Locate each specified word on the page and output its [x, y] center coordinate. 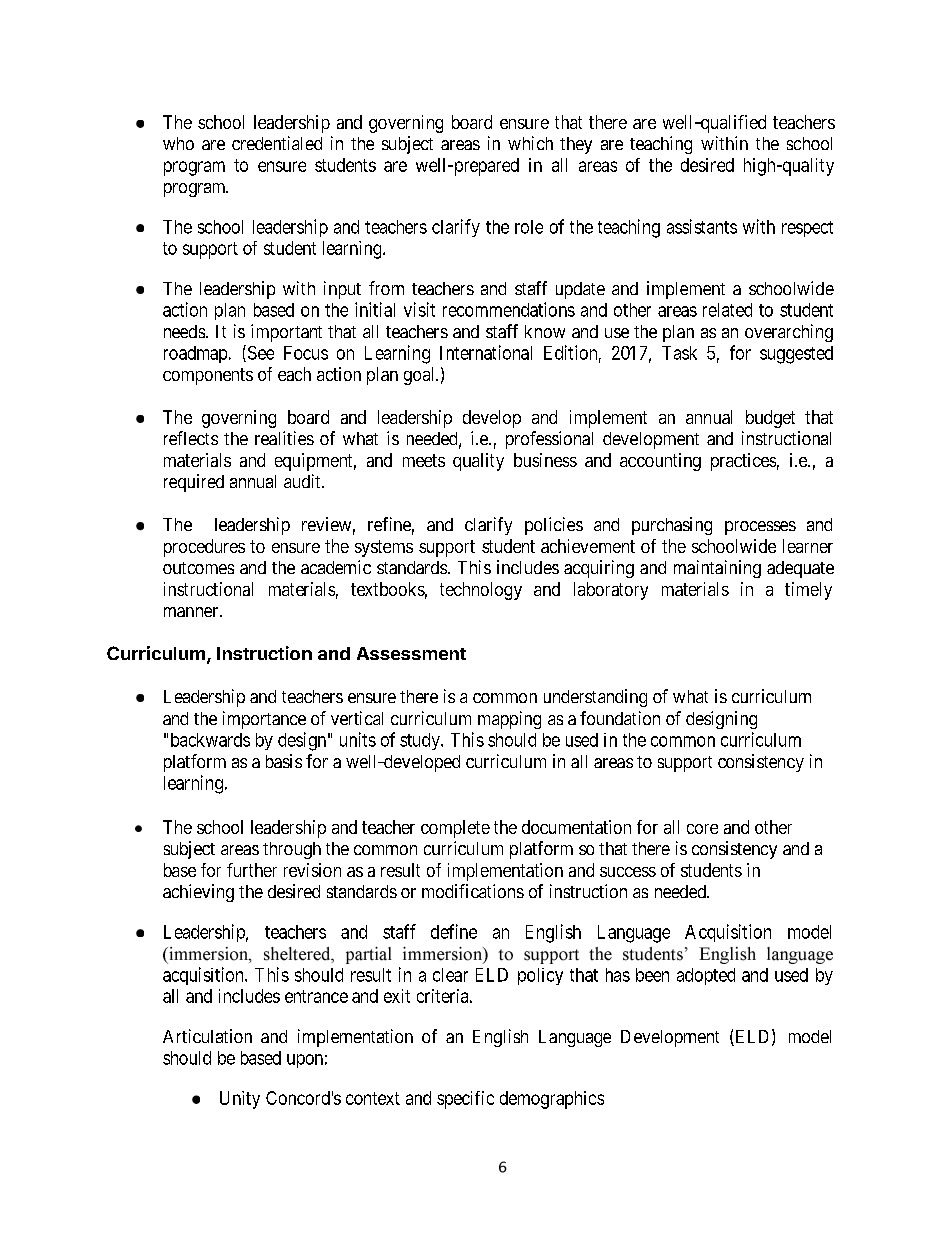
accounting [660, 462]
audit [303, 481]
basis [284, 761]
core [702, 829]
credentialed [277, 143]
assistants [702, 226]
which [530, 143]
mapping [509, 720]
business [545, 460]
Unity [240, 1100]
